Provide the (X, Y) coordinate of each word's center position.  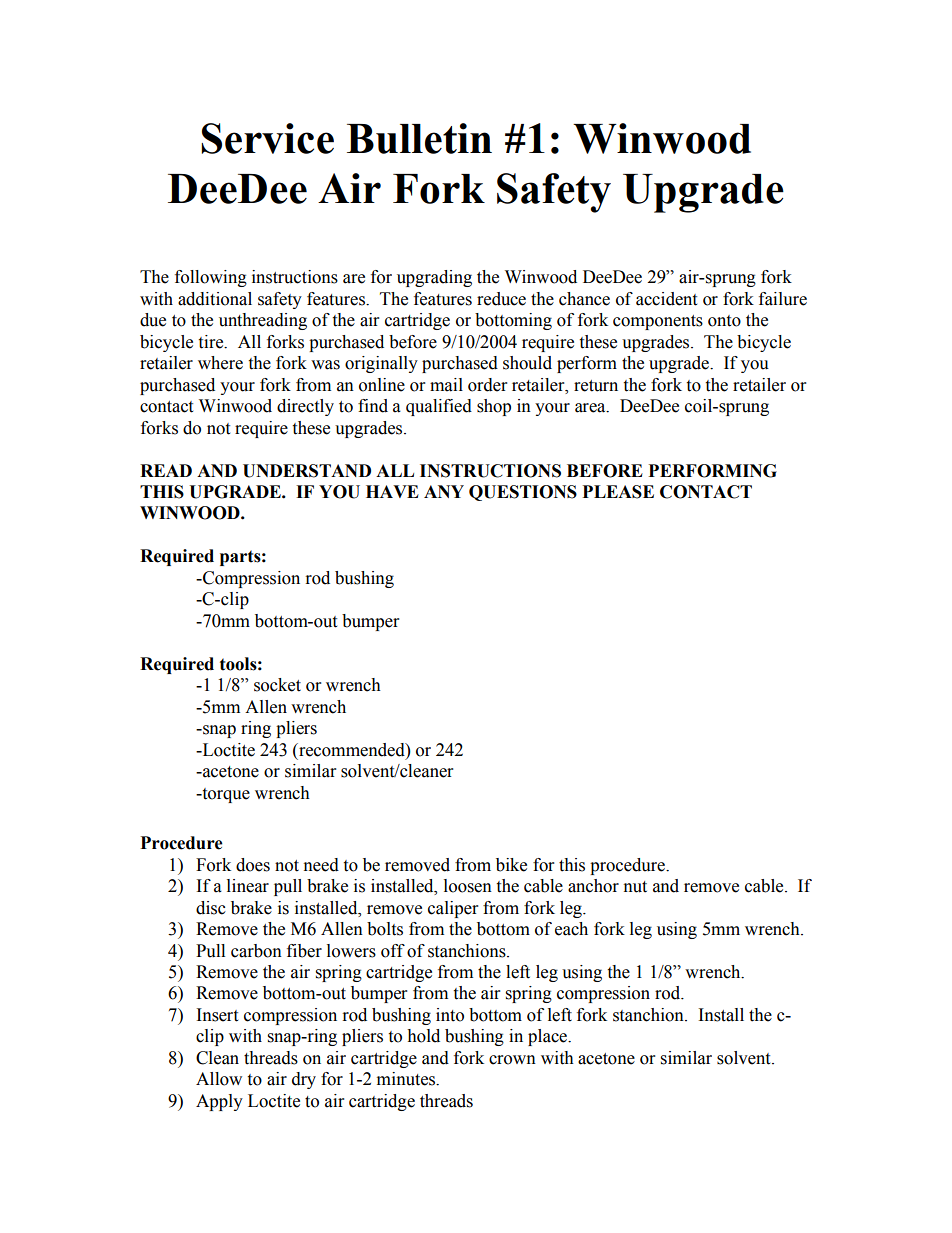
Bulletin (419, 138)
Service (267, 138)
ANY (444, 491)
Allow (219, 1079)
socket (277, 685)
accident (666, 299)
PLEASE (618, 492)
